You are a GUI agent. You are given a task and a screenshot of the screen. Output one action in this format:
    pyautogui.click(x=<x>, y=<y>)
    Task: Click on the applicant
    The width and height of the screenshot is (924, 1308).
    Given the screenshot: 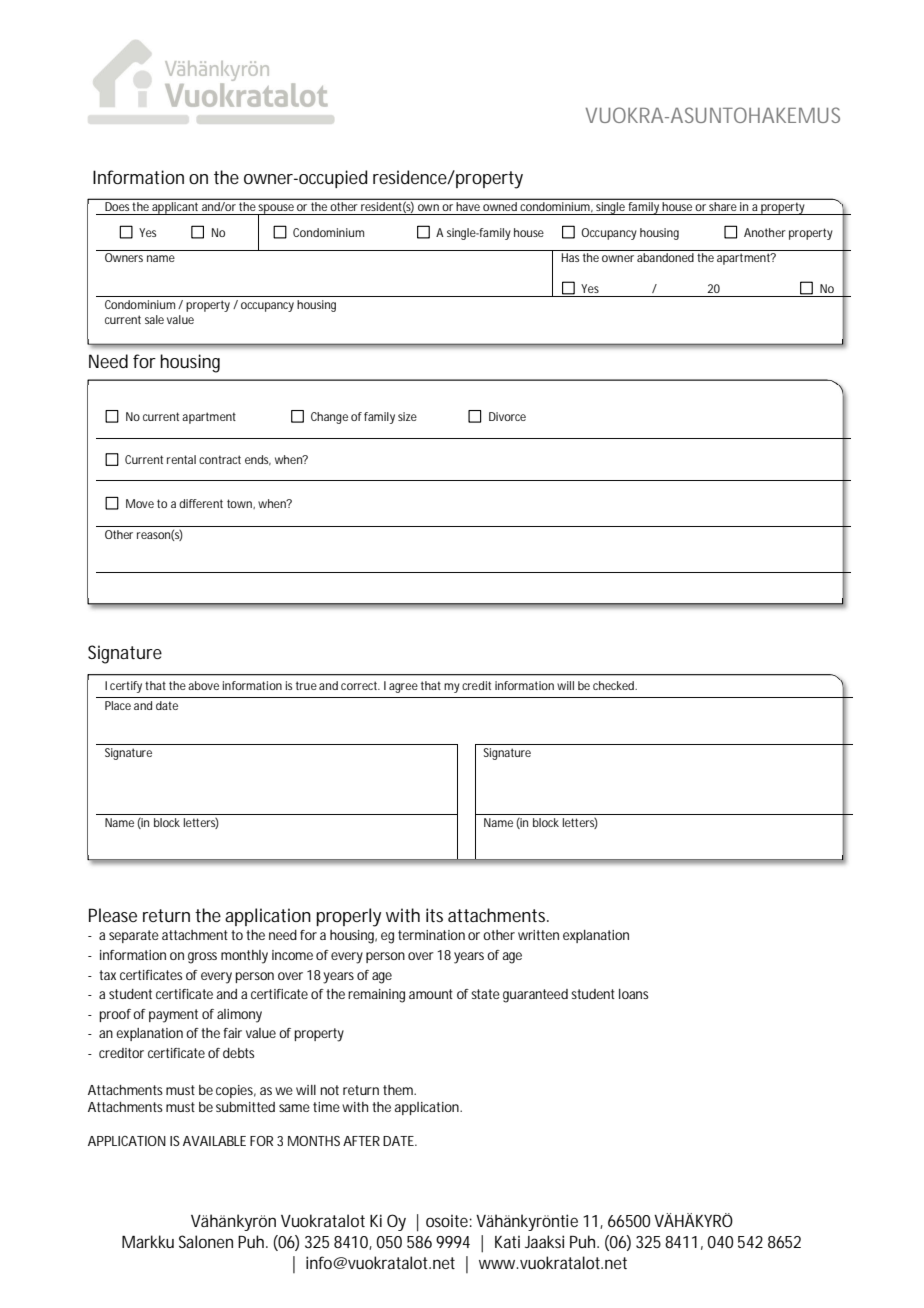 What is the action you would take?
    pyautogui.click(x=176, y=208)
